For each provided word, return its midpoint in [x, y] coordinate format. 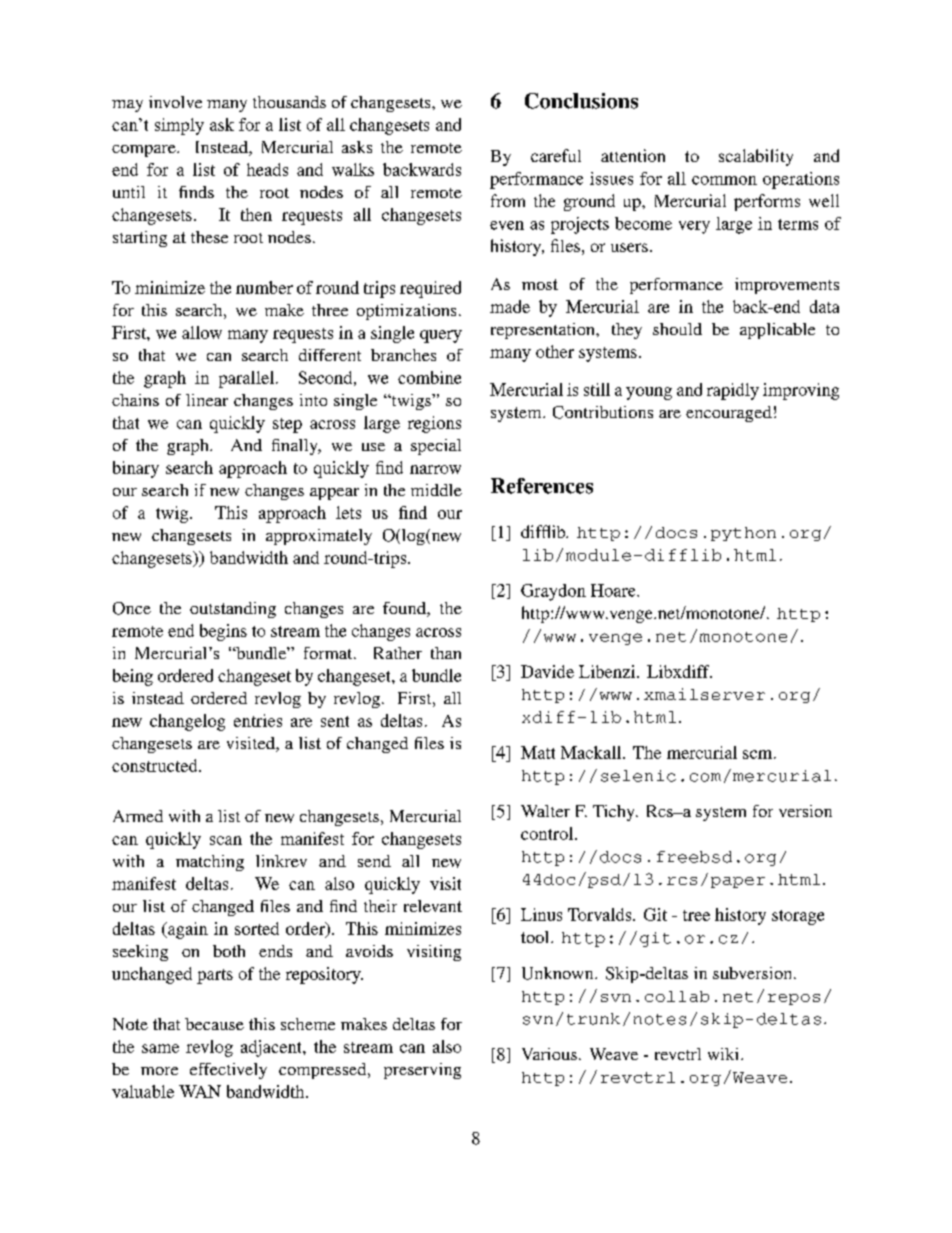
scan [226, 840]
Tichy [615, 813]
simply [179, 126]
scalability [756, 157]
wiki [725, 1054]
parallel [246, 379]
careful [556, 155]
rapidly [733, 391]
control [548, 833]
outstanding [233, 610]
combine [429, 377]
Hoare [614, 590]
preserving [422, 1071]
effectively [228, 1071]
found [405, 609]
